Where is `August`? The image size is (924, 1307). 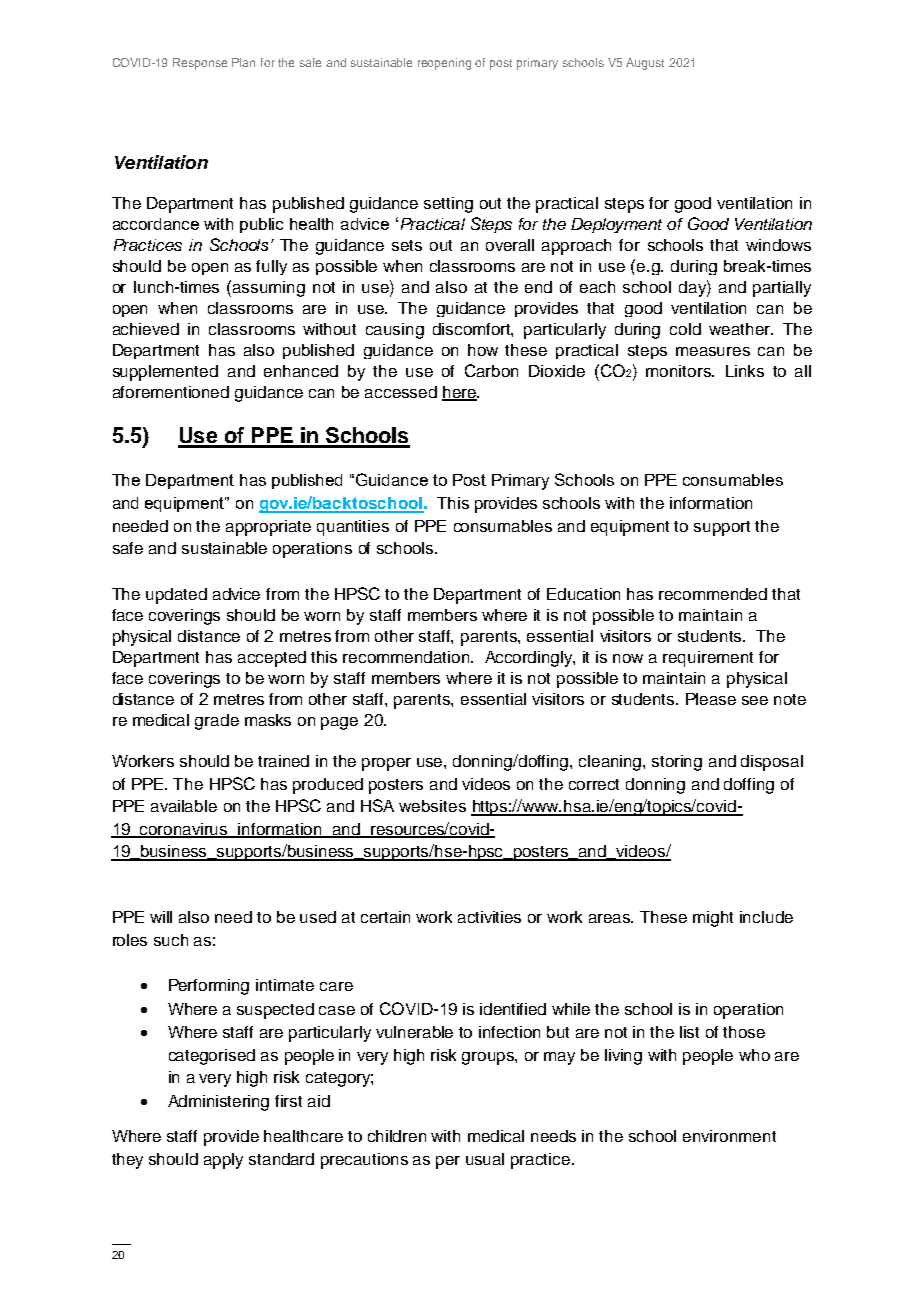
August is located at coordinates (645, 64).
